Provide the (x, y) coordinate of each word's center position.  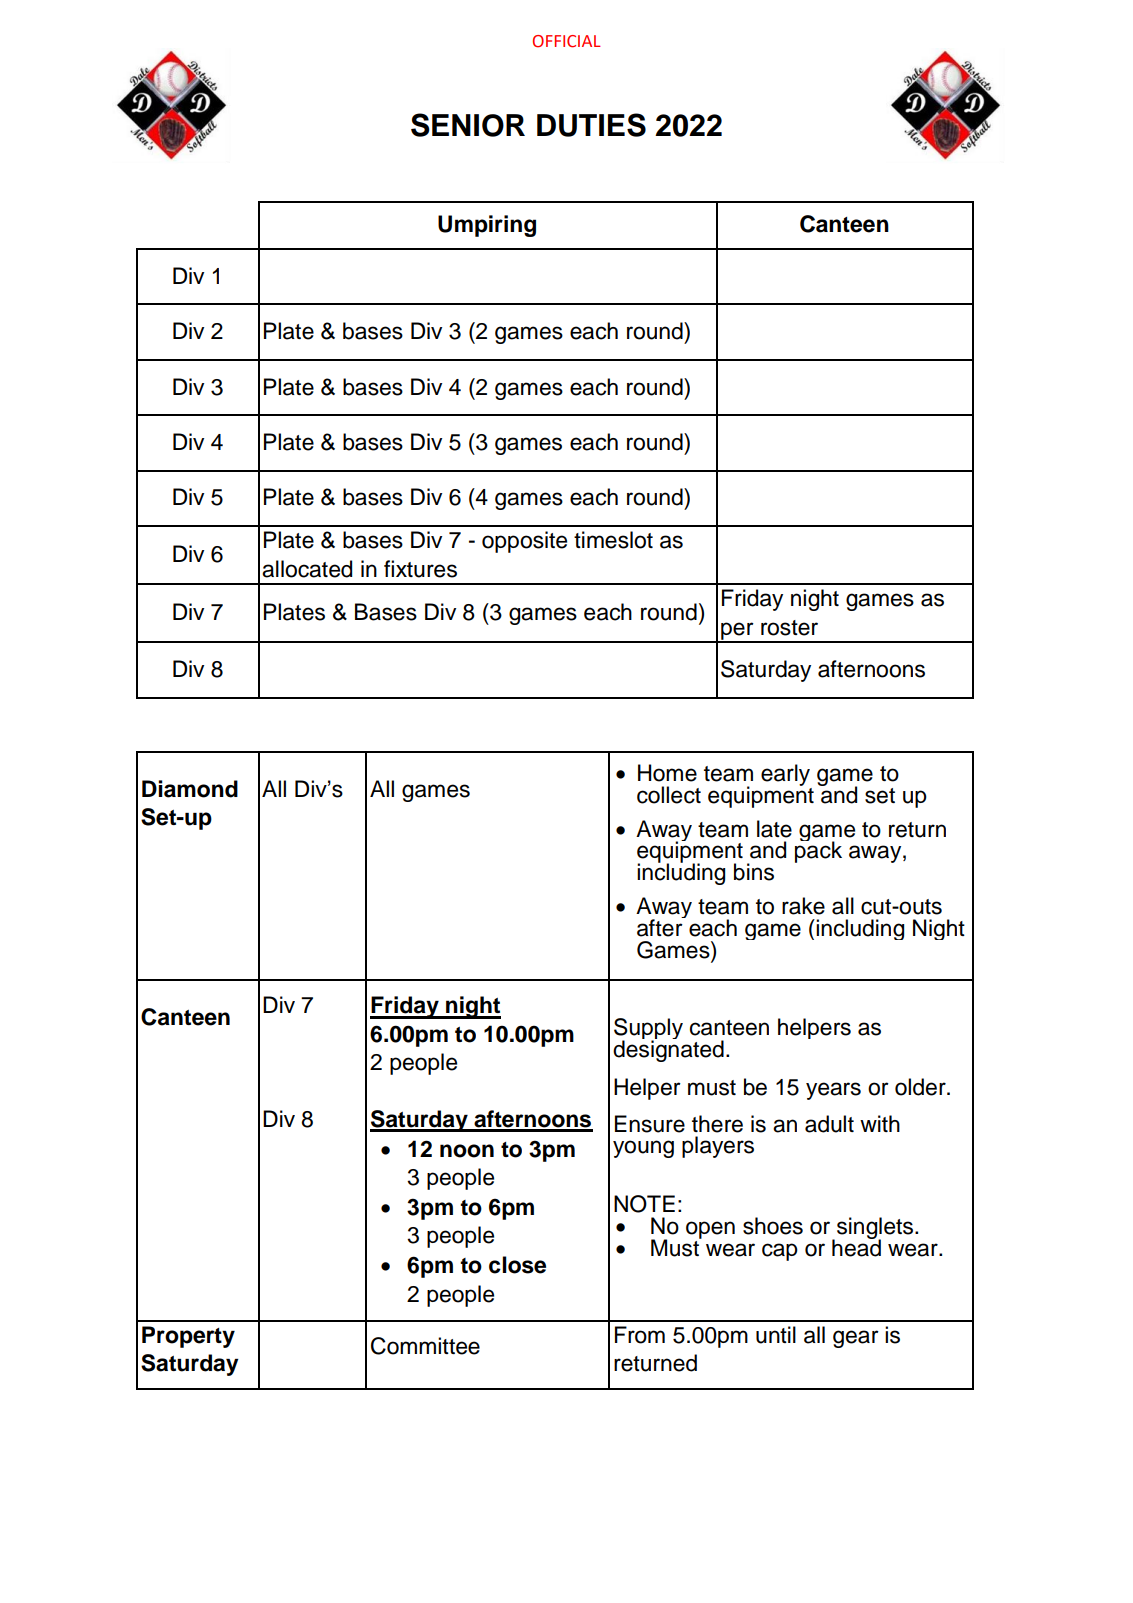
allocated (307, 569)
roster (789, 628)
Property (188, 1337)
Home (667, 773)
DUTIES (591, 125)
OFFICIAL (567, 41)
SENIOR (468, 125)
